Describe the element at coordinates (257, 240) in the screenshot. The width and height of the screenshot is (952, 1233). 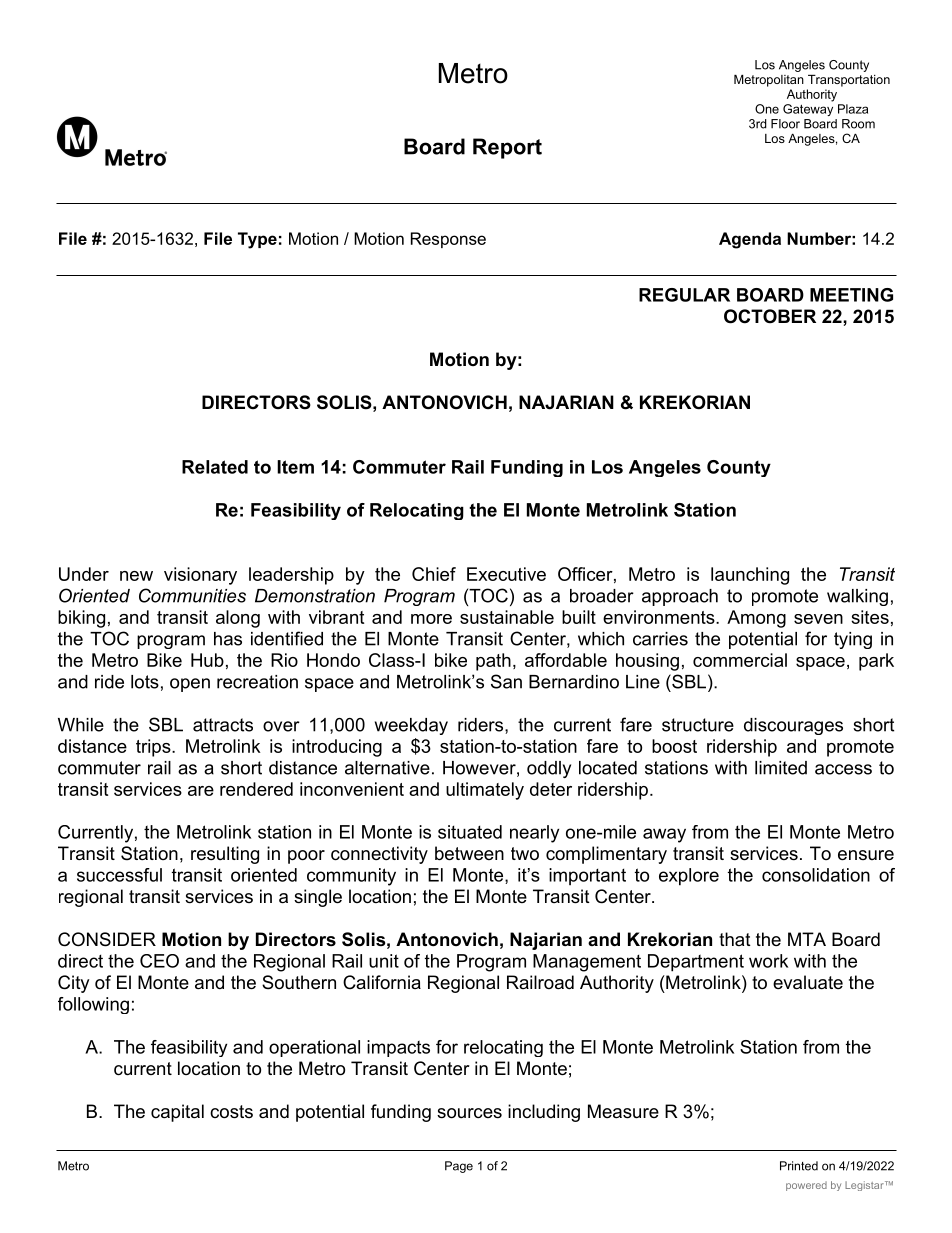
I see `Type` at that location.
